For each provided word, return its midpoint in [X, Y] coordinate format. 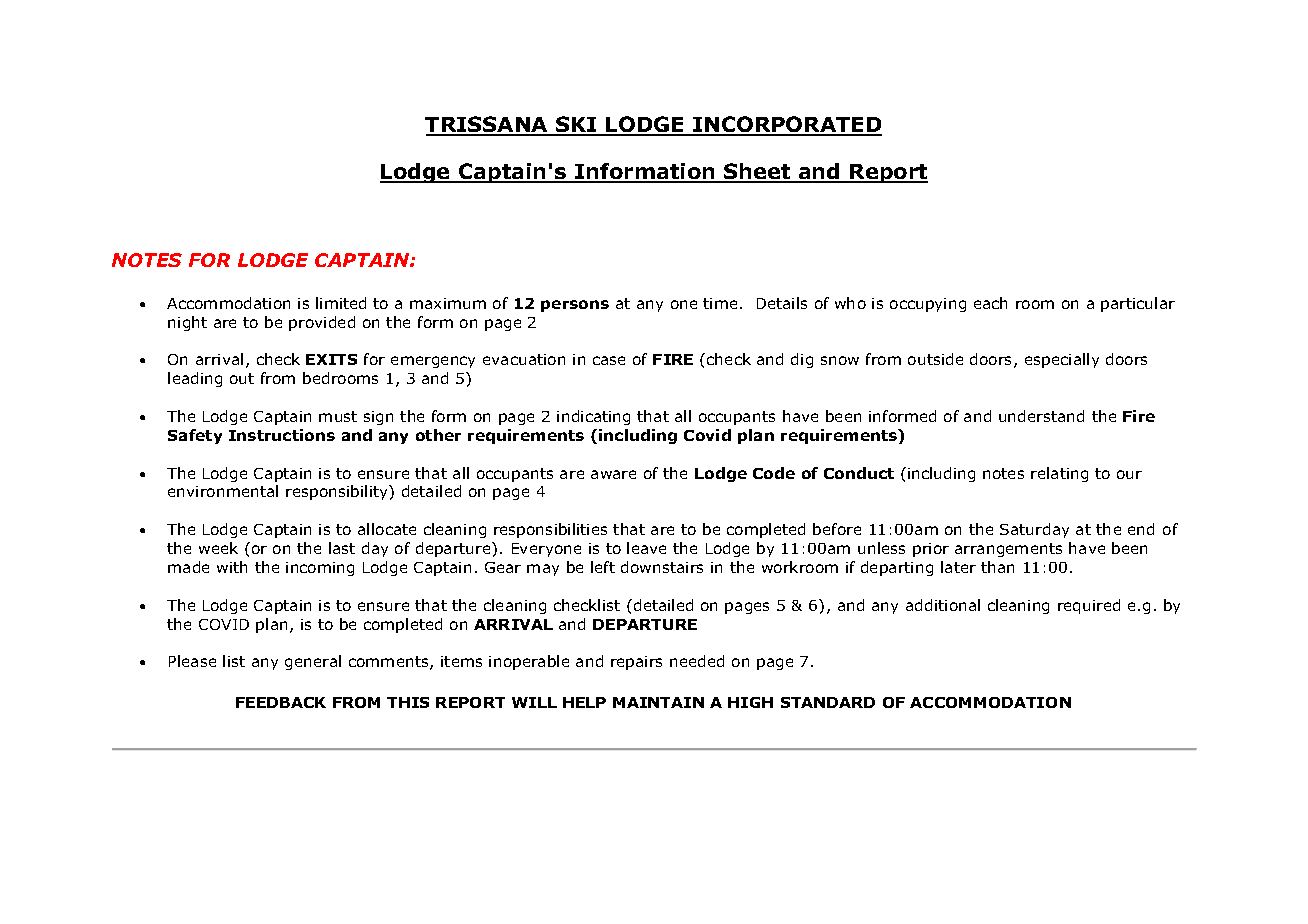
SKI [576, 125]
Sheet [757, 173]
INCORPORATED [786, 125]
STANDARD [828, 702]
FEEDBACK [281, 702]
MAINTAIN [658, 702]
